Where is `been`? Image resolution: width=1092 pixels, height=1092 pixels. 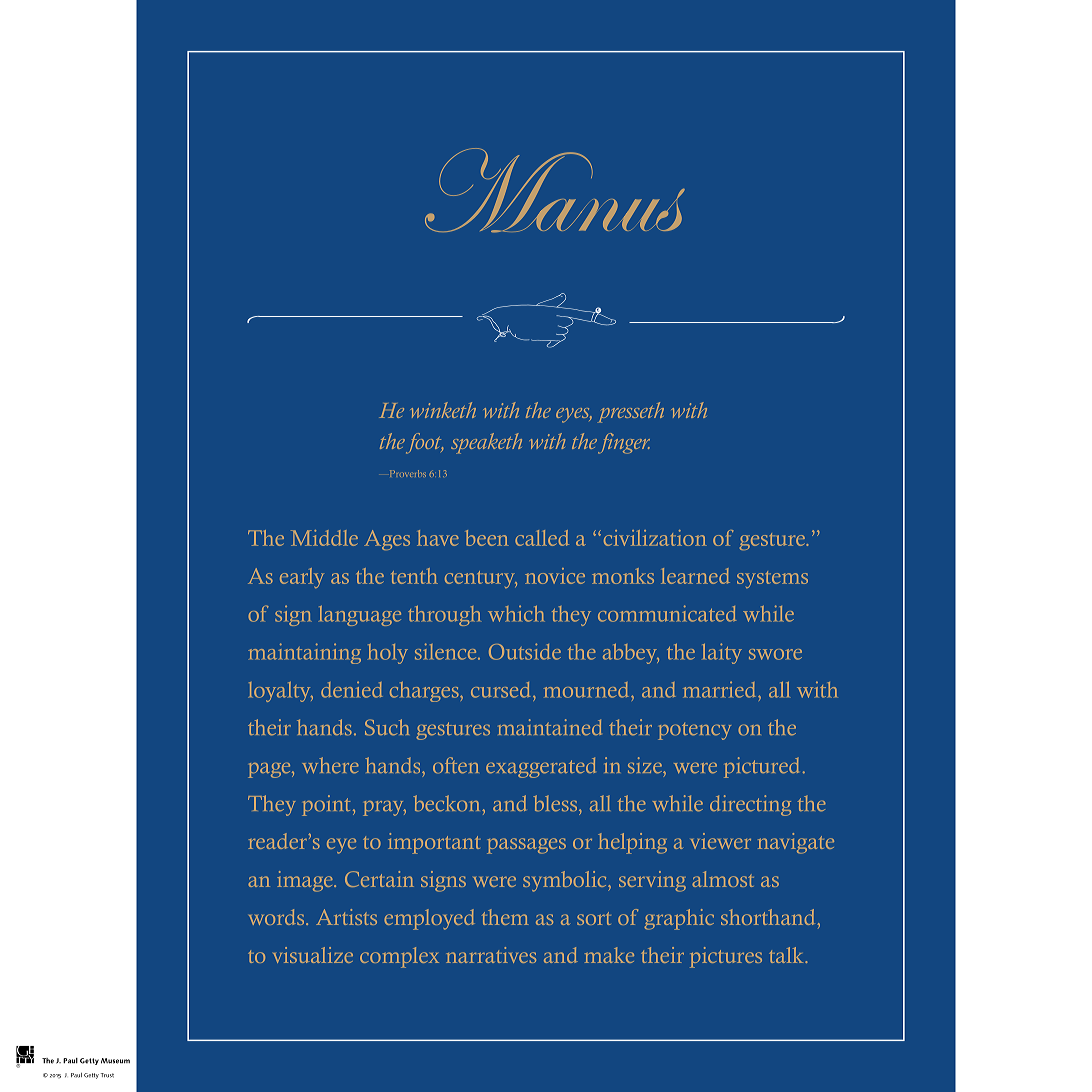
been is located at coordinates (487, 538).
